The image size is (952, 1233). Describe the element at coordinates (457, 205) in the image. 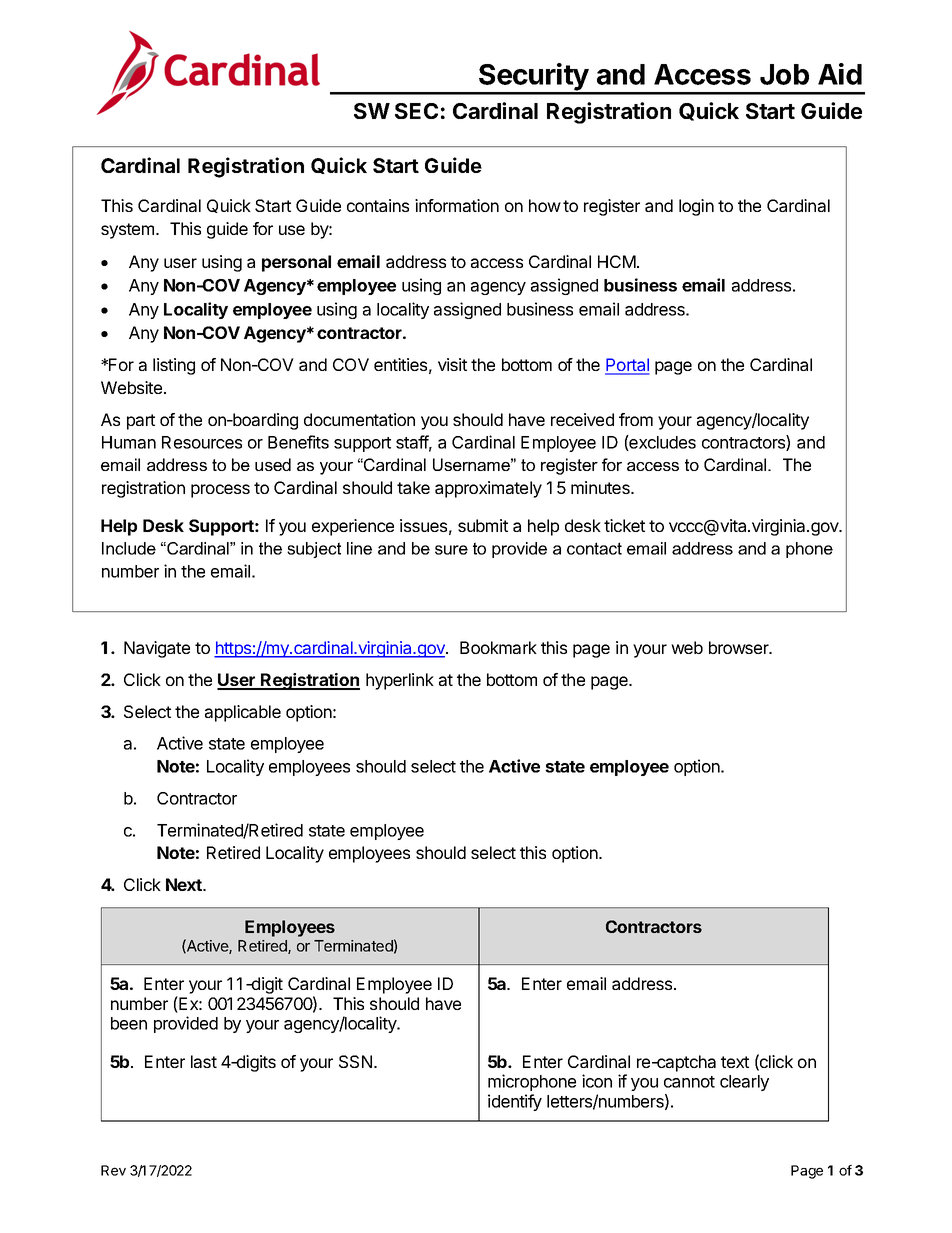

I see `information` at that location.
